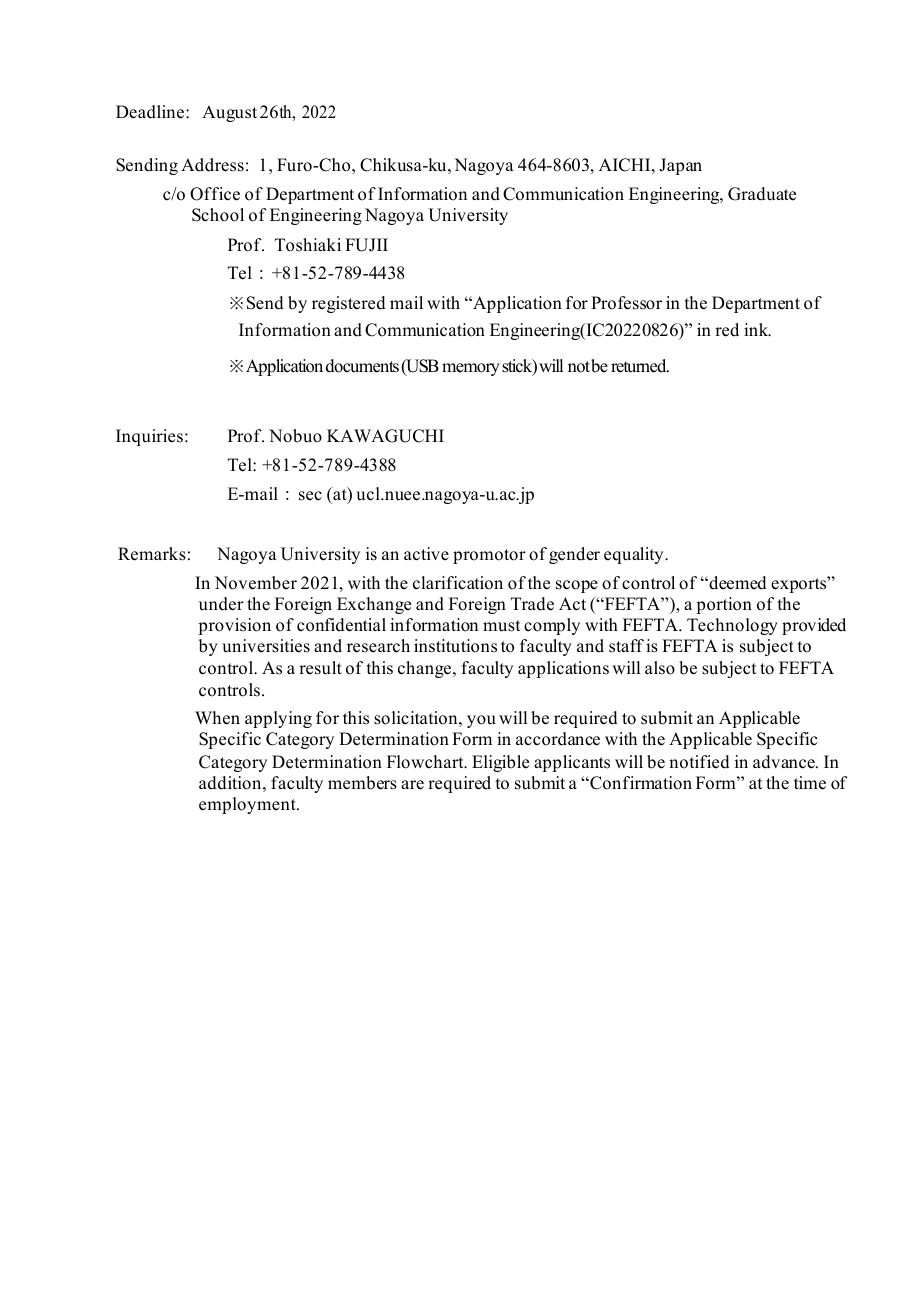 This screenshot has width=924, height=1309. I want to click on Nobuo, so click(295, 436).
